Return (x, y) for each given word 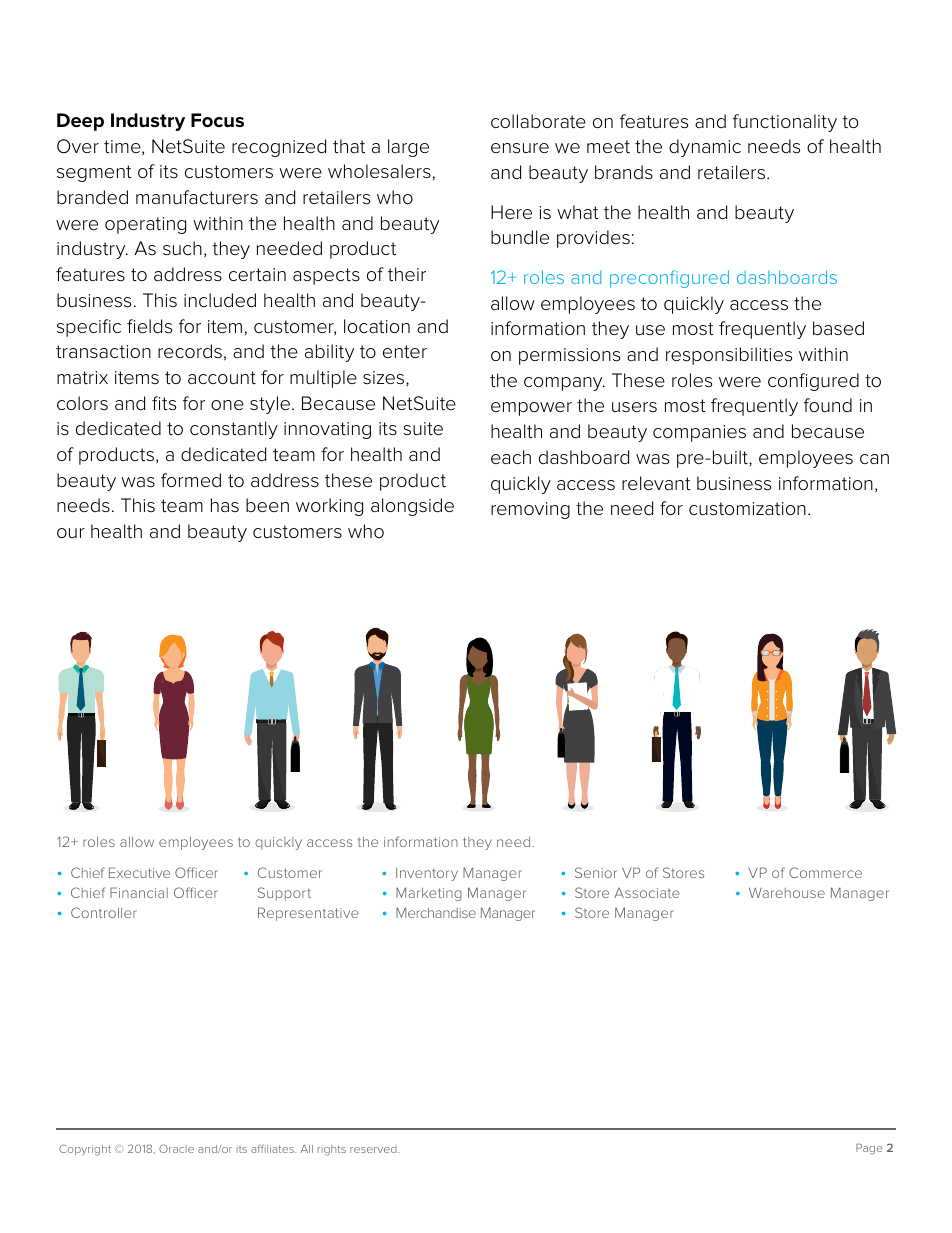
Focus (217, 120)
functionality (785, 123)
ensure (520, 148)
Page (869, 1149)
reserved (374, 1149)
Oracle (176, 1148)
